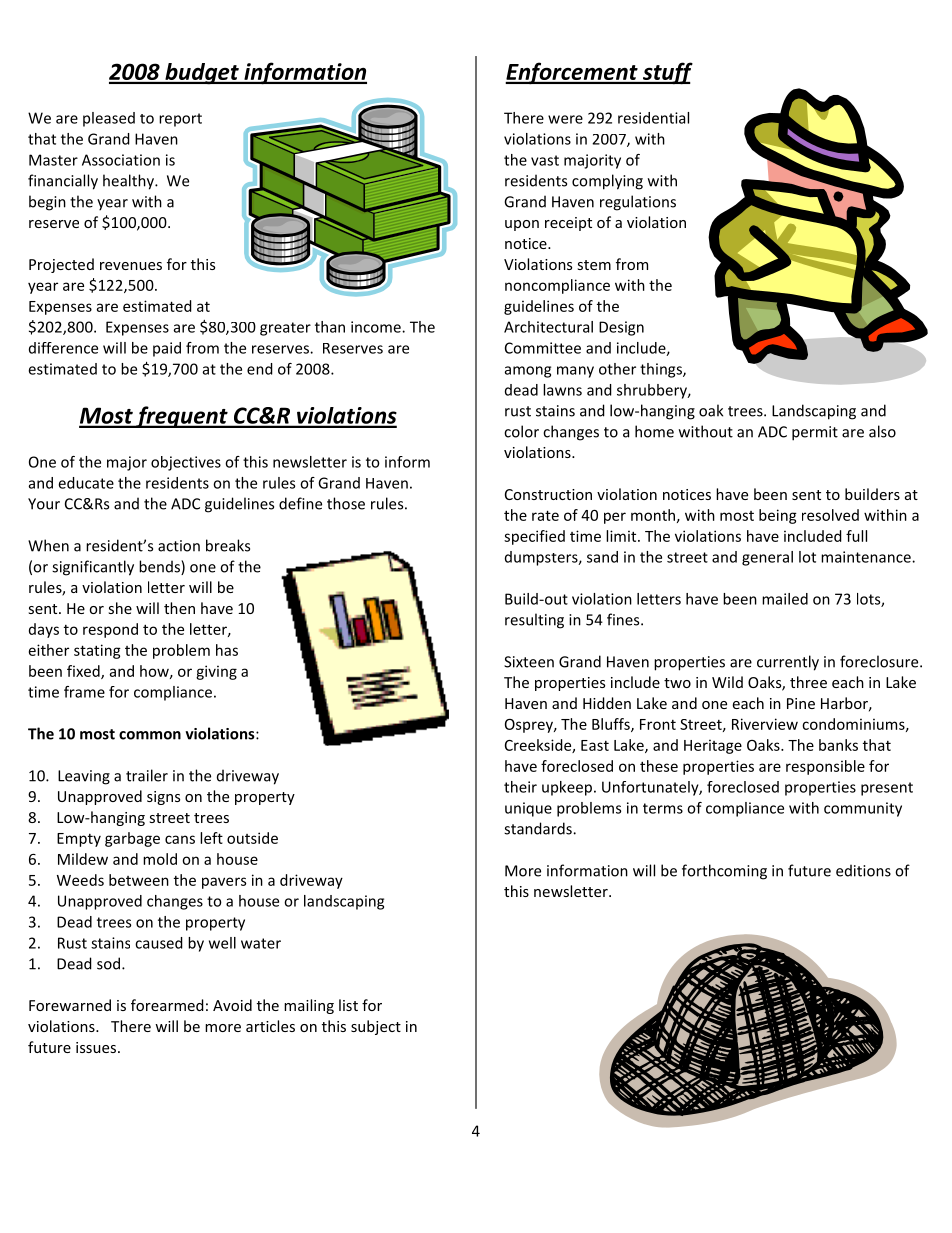 This document has height=1233, width=952. Describe the element at coordinates (109, 119) in the document. I see `pleased` at that location.
